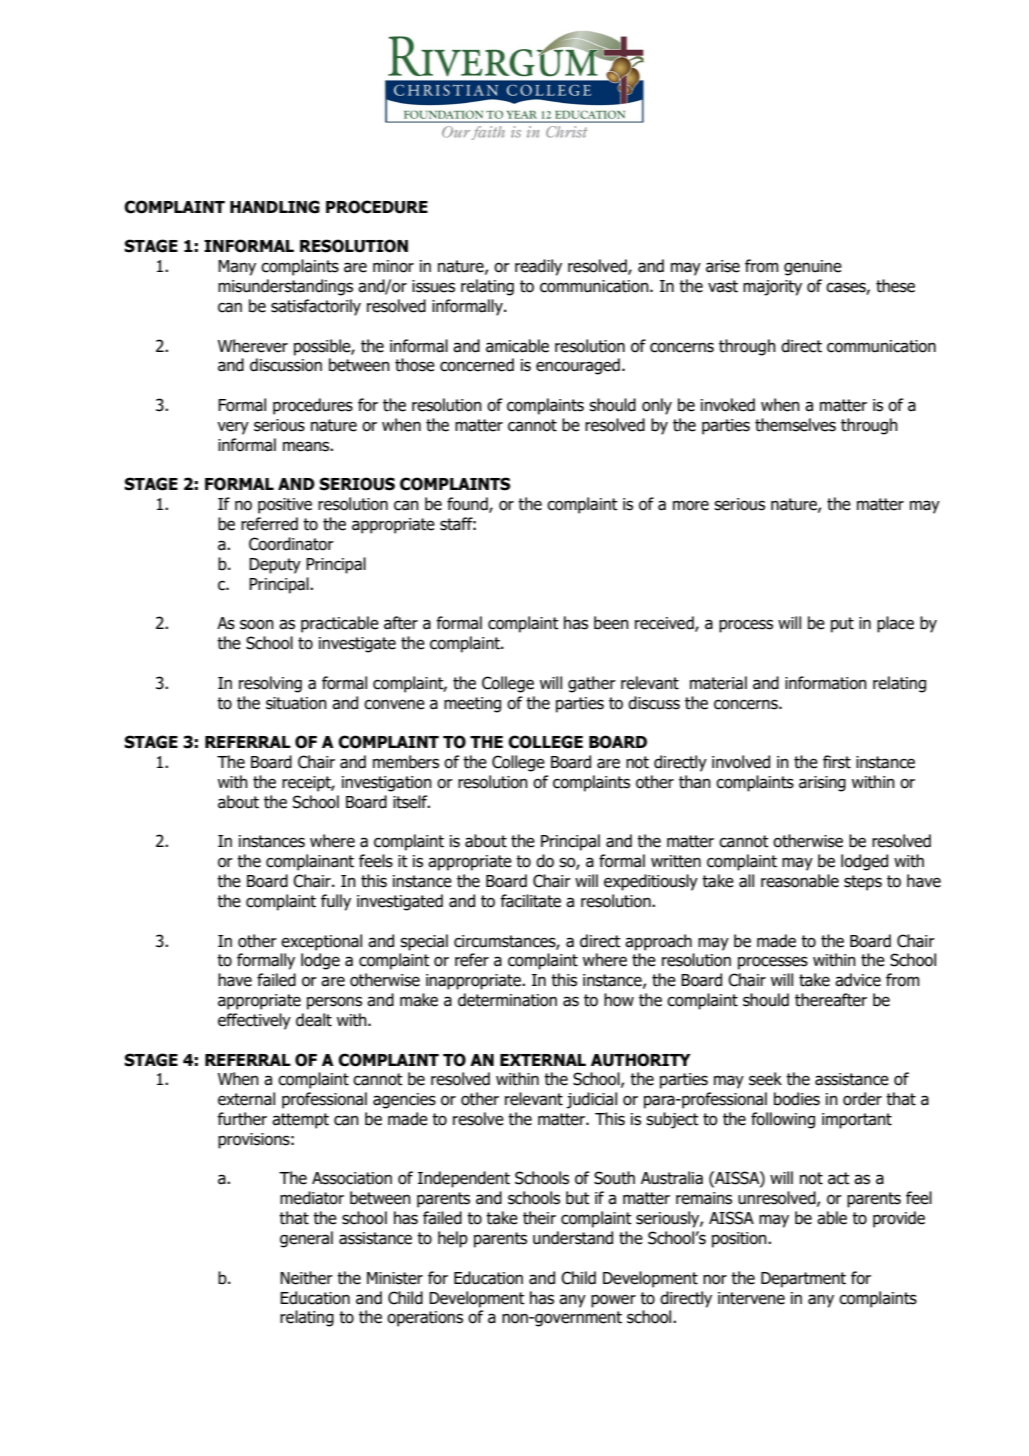  I want to click on genuine, so click(813, 268).
